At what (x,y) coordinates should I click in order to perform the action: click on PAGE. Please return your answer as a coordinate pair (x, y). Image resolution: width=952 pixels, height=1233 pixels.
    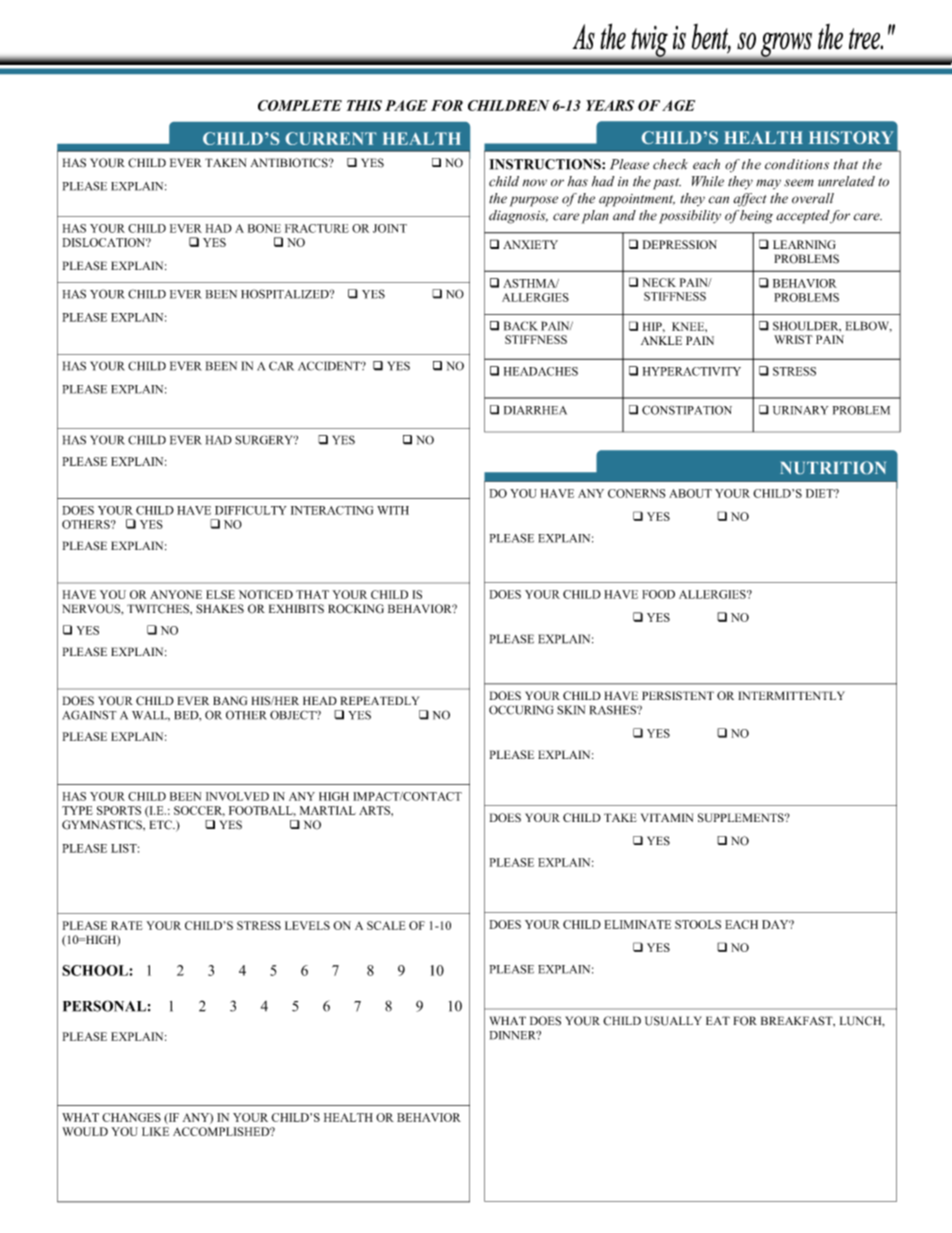
    Looking at the image, I should click on (406, 105).
